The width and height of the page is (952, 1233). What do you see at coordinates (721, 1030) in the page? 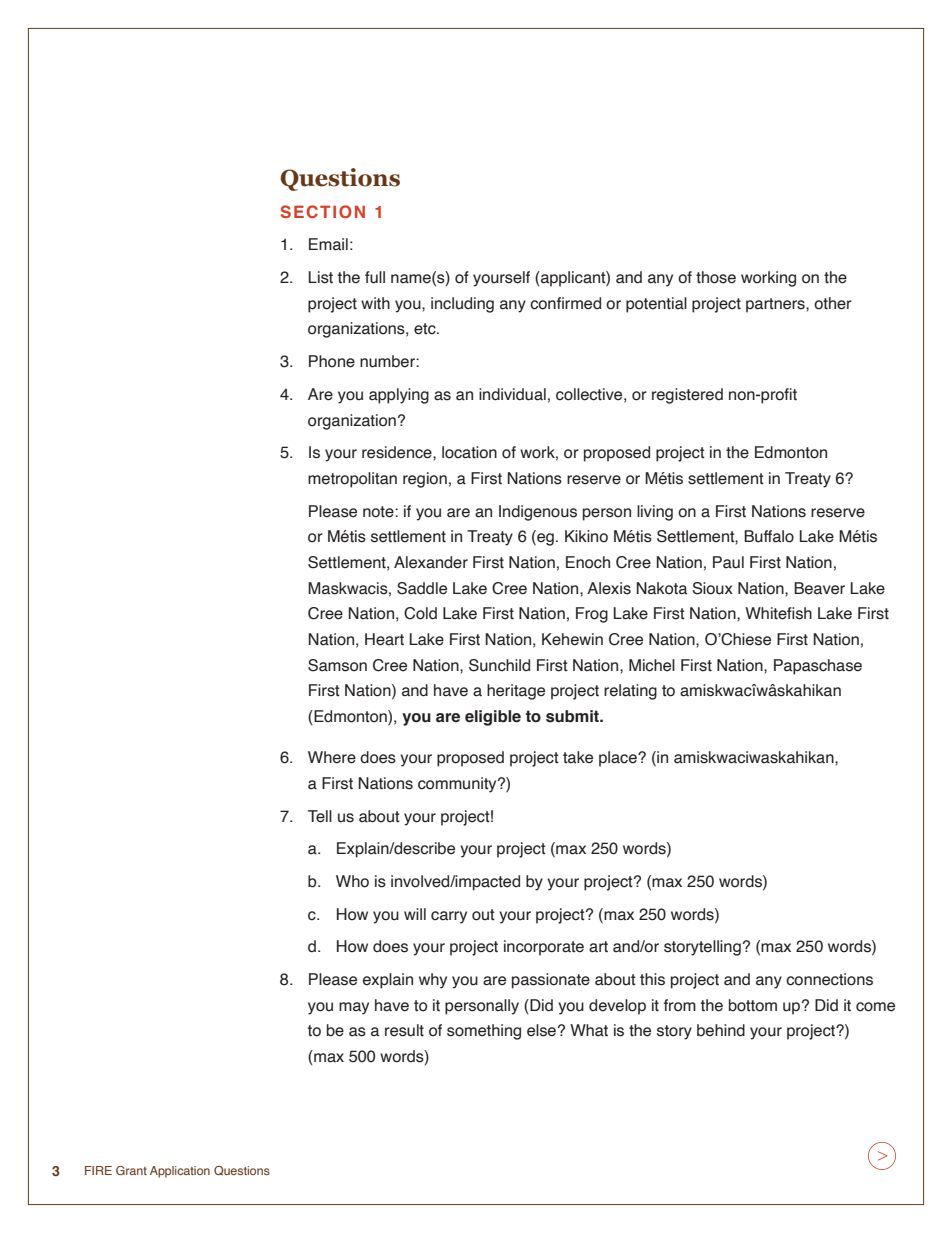
I see `behind` at bounding box center [721, 1030].
